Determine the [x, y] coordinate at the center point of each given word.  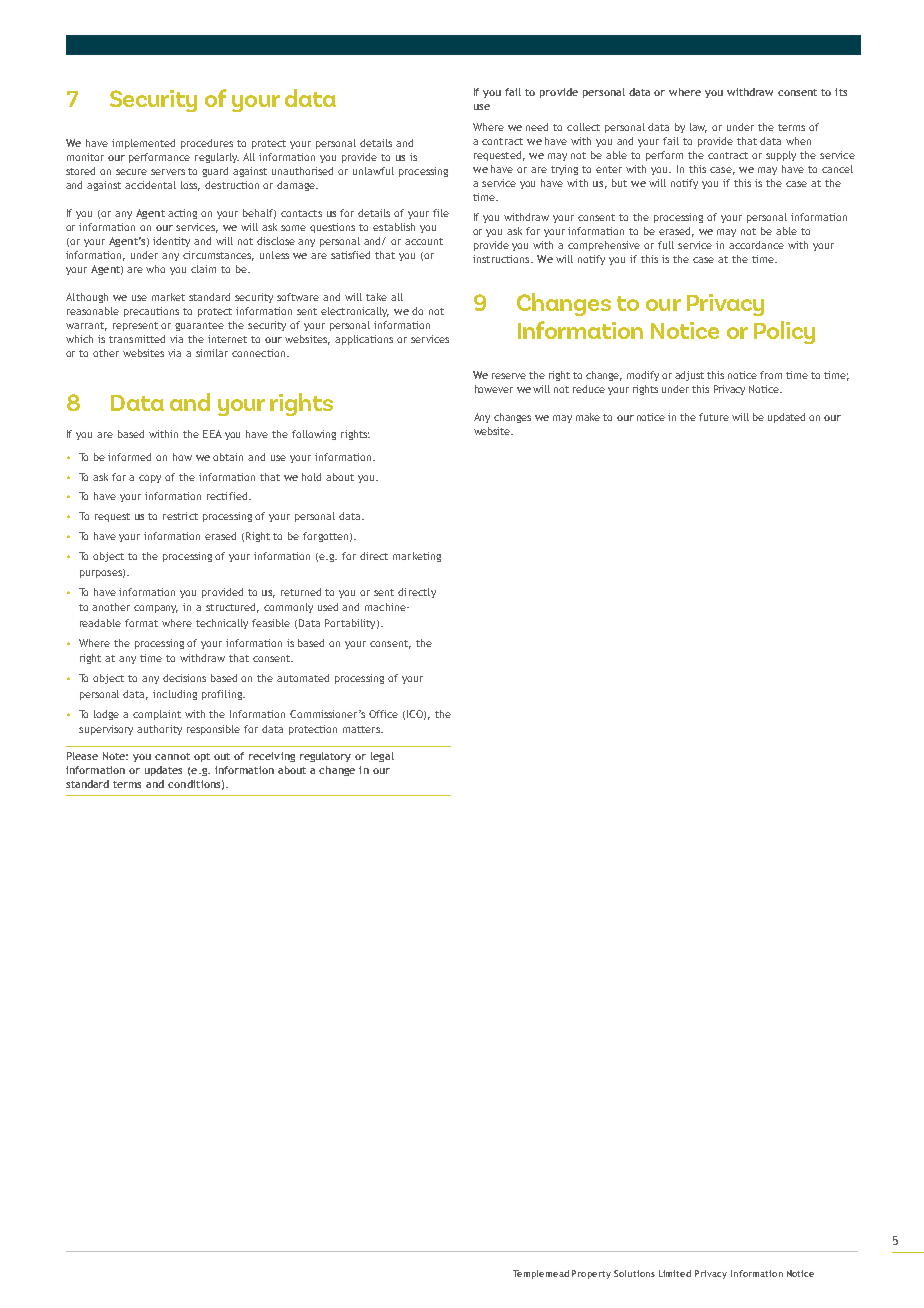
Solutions [634, 1273]
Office [383, 714]
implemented [143, 144]
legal [382, 757]
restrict [180, 516]
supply [781, 156]
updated [786, 418]
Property [591, 1274]
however [494, 389]
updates [163, 771]
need [537, 127]
